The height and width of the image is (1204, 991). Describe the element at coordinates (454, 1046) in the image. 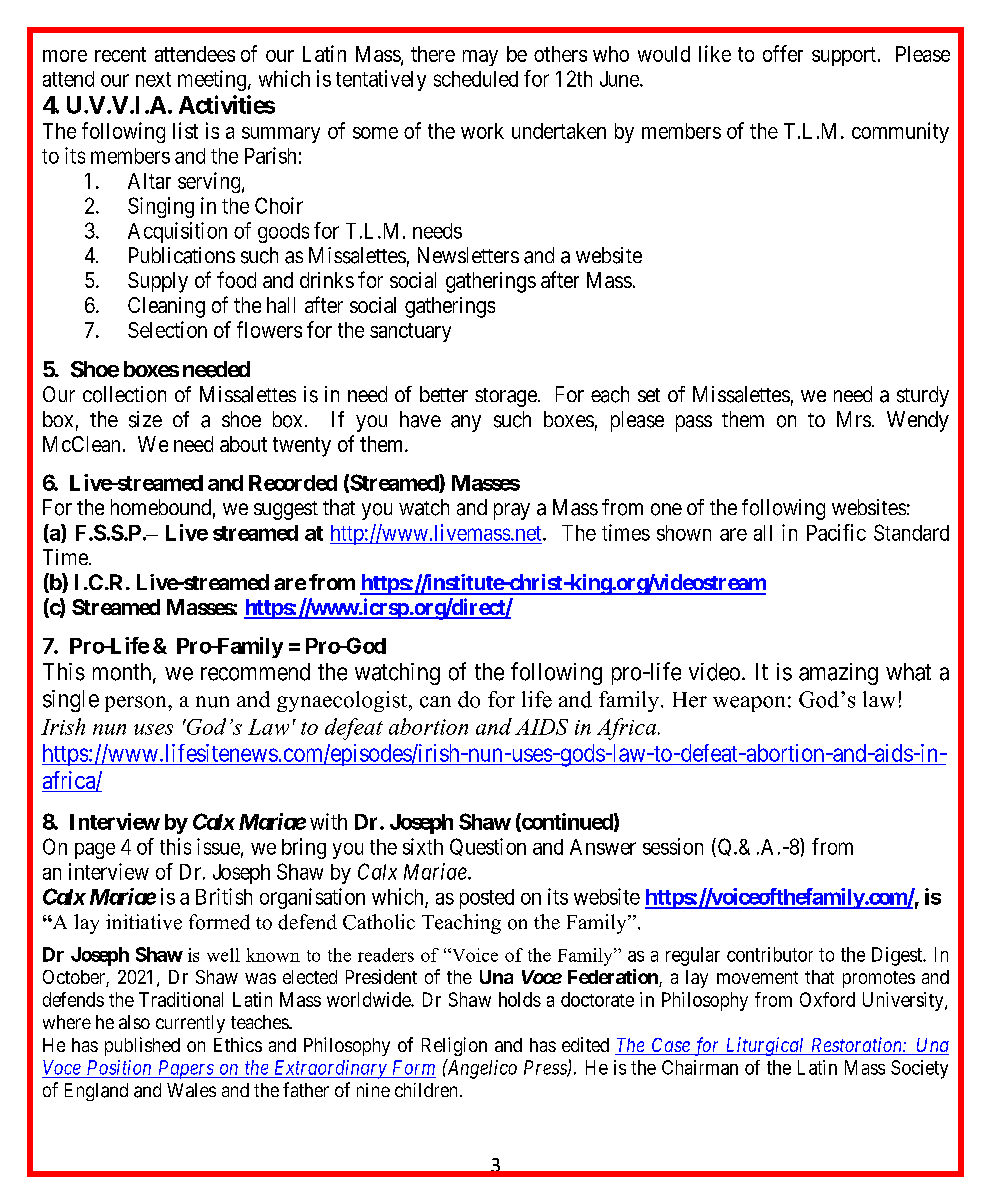

I see `Religion` at that location.
